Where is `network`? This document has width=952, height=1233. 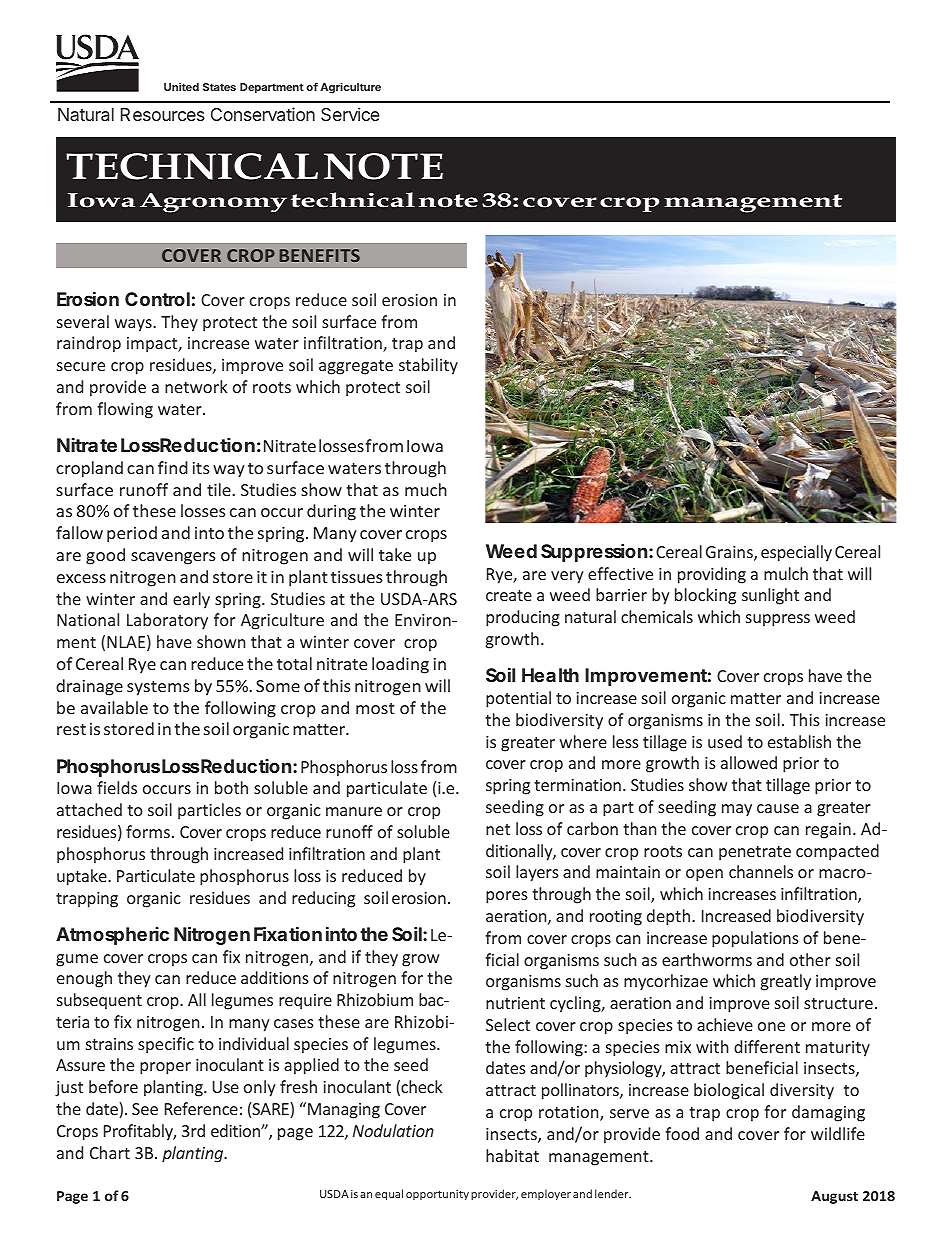
network is located at coordinates (196, 386).
